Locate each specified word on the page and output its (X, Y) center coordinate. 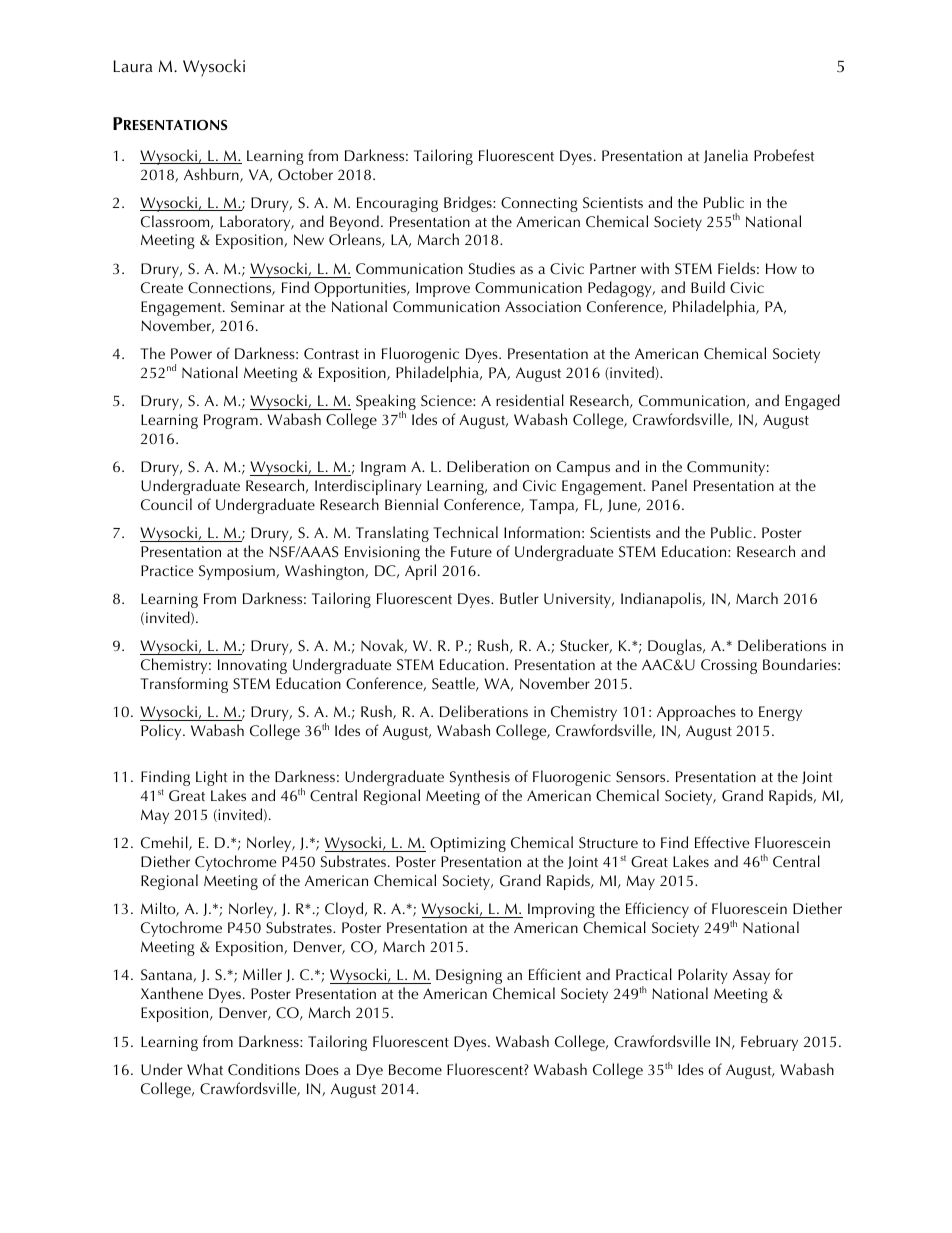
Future (471, 551)
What (205, 1069)
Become (415, 1069)
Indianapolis (662, 600)
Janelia (726, 156)
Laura (133, 66)
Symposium (238, 572)
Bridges (469, 204)
